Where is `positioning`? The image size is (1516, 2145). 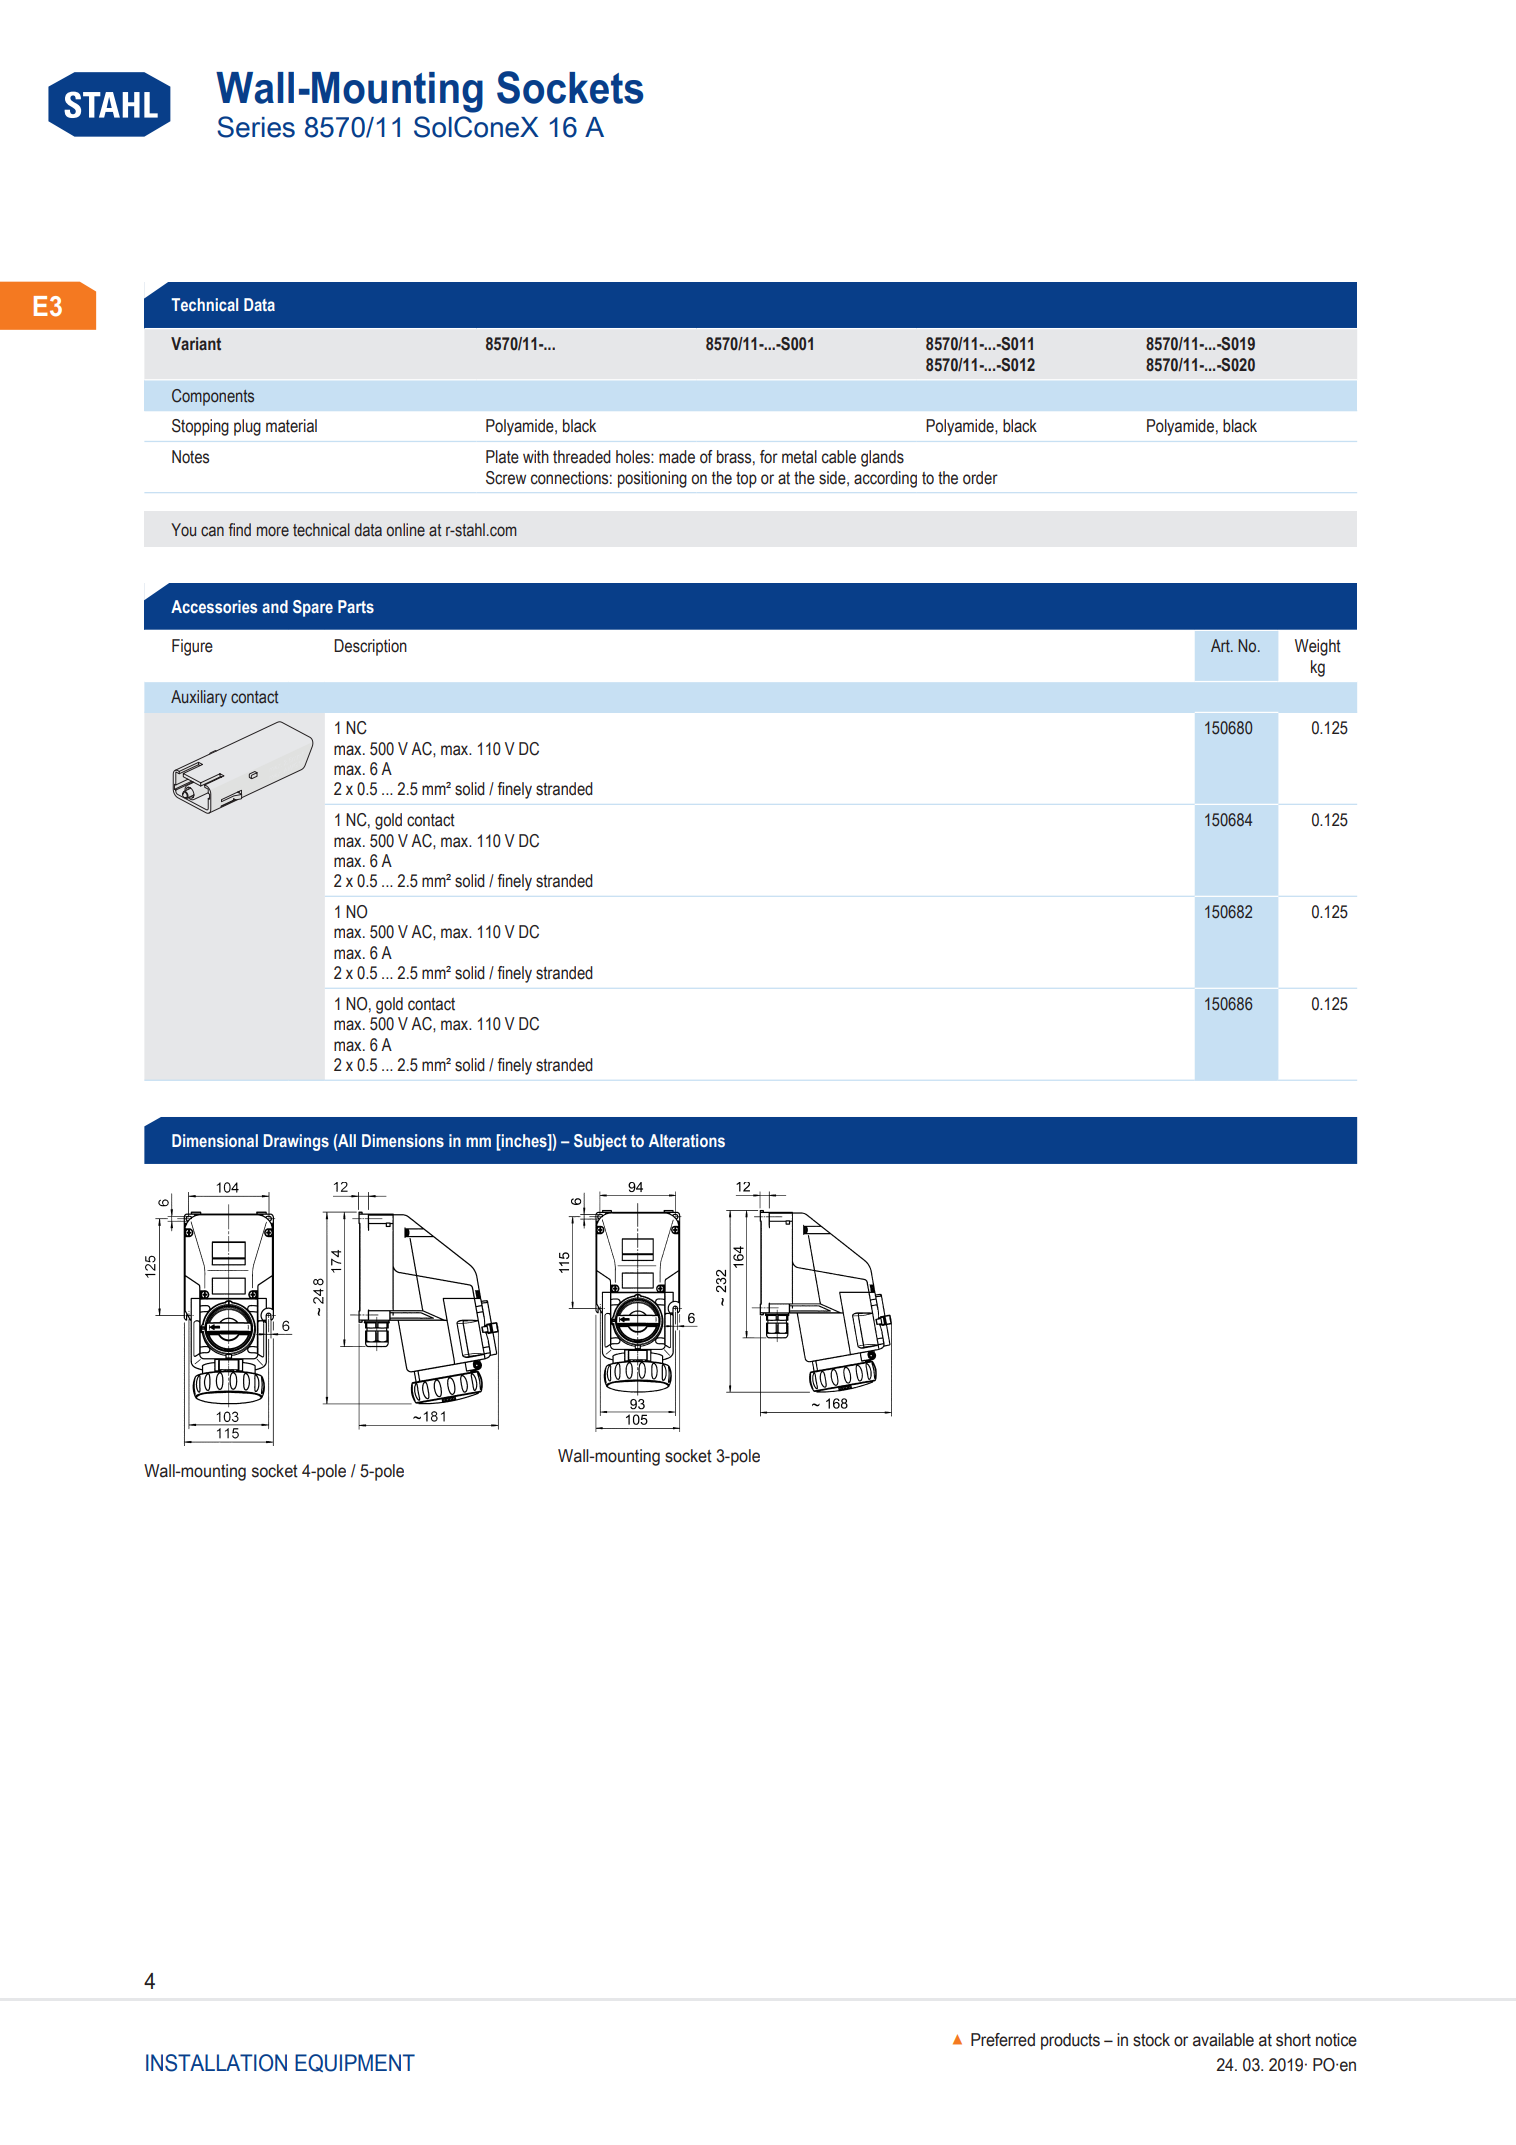
positioning is located at coordinates (652, 479).
